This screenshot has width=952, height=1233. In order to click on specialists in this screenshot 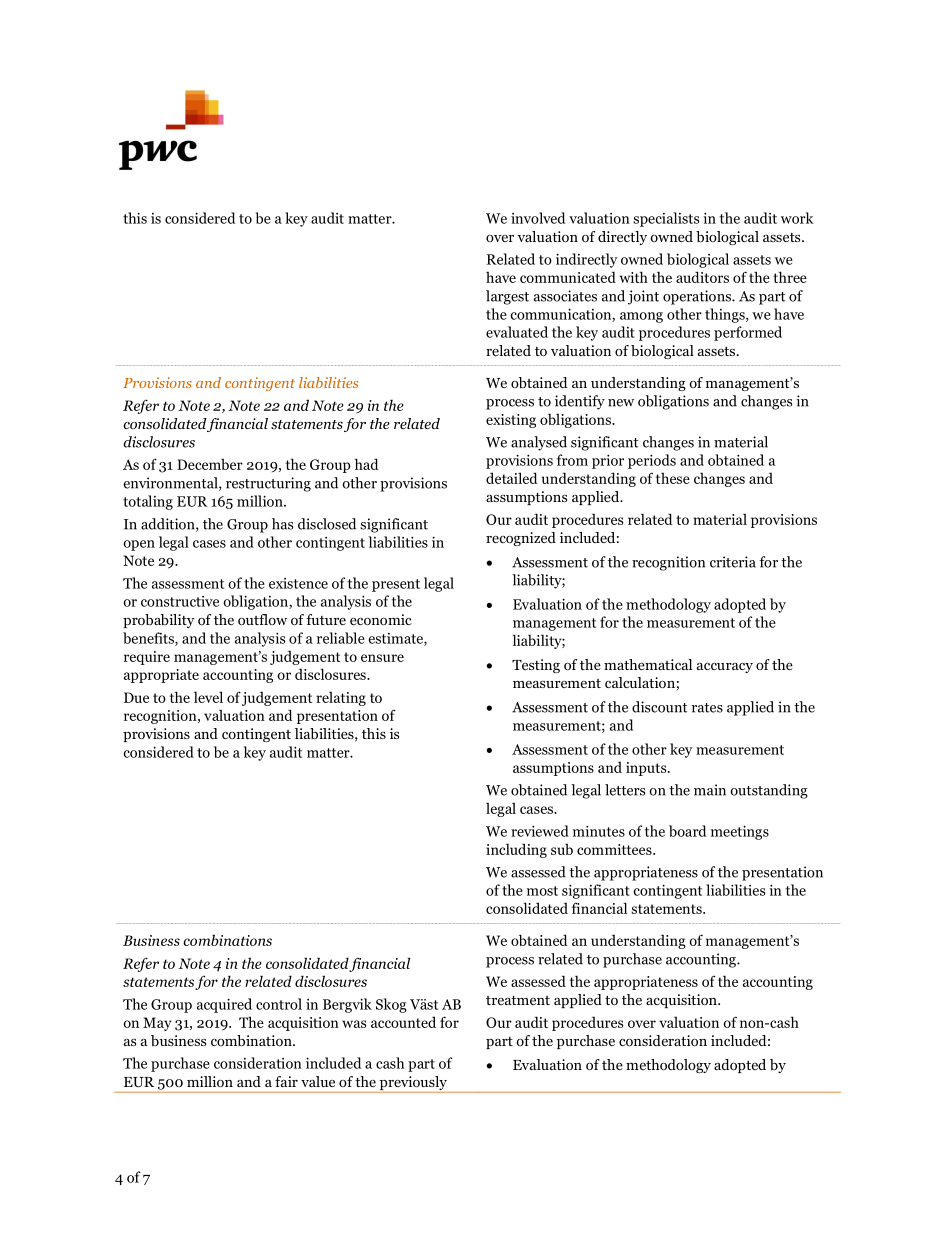, I will do `click(666, 219)`.
